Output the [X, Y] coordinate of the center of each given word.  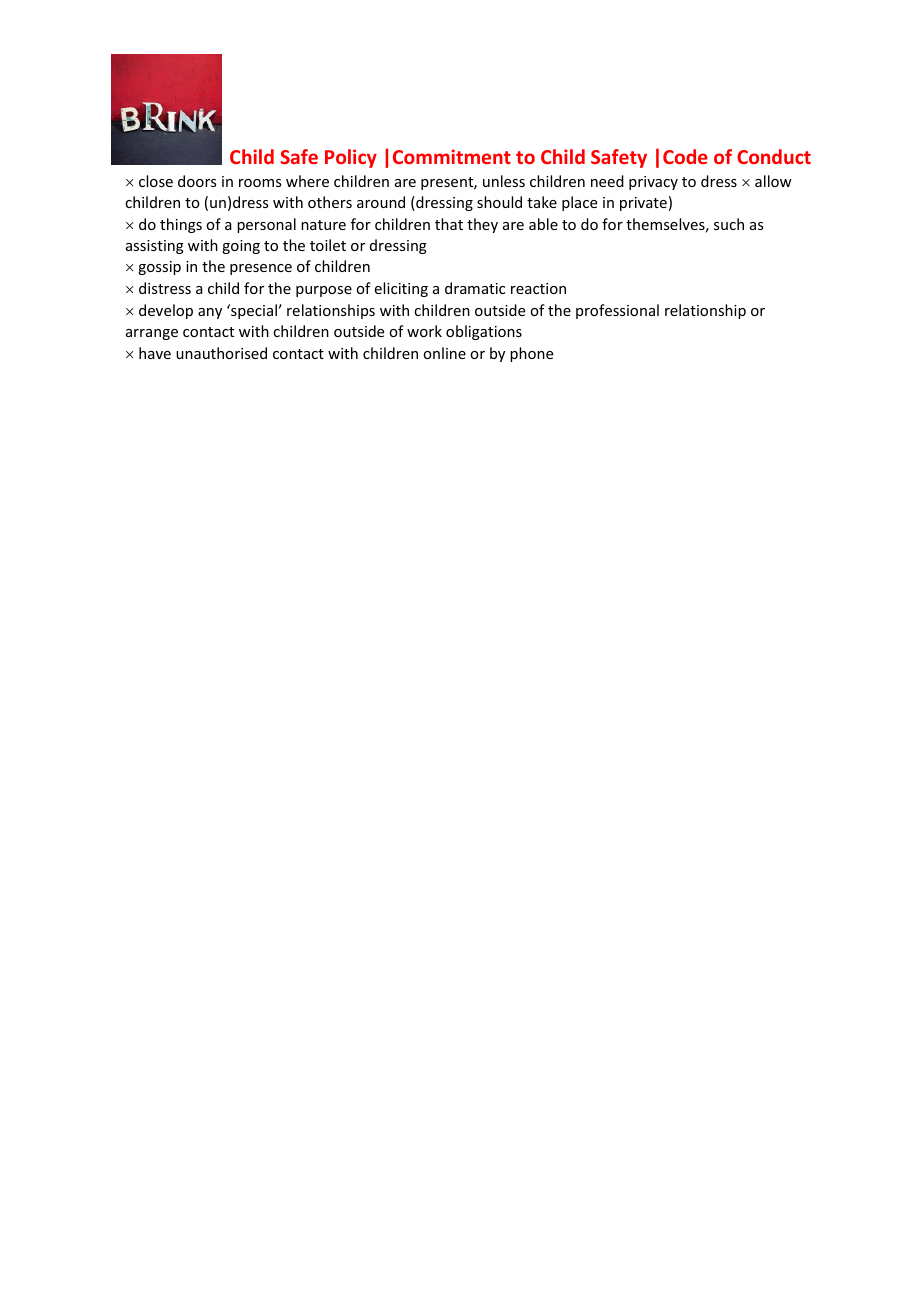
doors [197, 181]
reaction [538, 288]
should [499, 202]
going [241, 247]
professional [617, 311]
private [643, 204]
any [210, 313]
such [729, 224]
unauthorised [221, 353]
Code [685, 156]
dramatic [475, 288]
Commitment [452, 156]
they [482, 225]
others [330, 202]
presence [261, 269]
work [424, 331]
